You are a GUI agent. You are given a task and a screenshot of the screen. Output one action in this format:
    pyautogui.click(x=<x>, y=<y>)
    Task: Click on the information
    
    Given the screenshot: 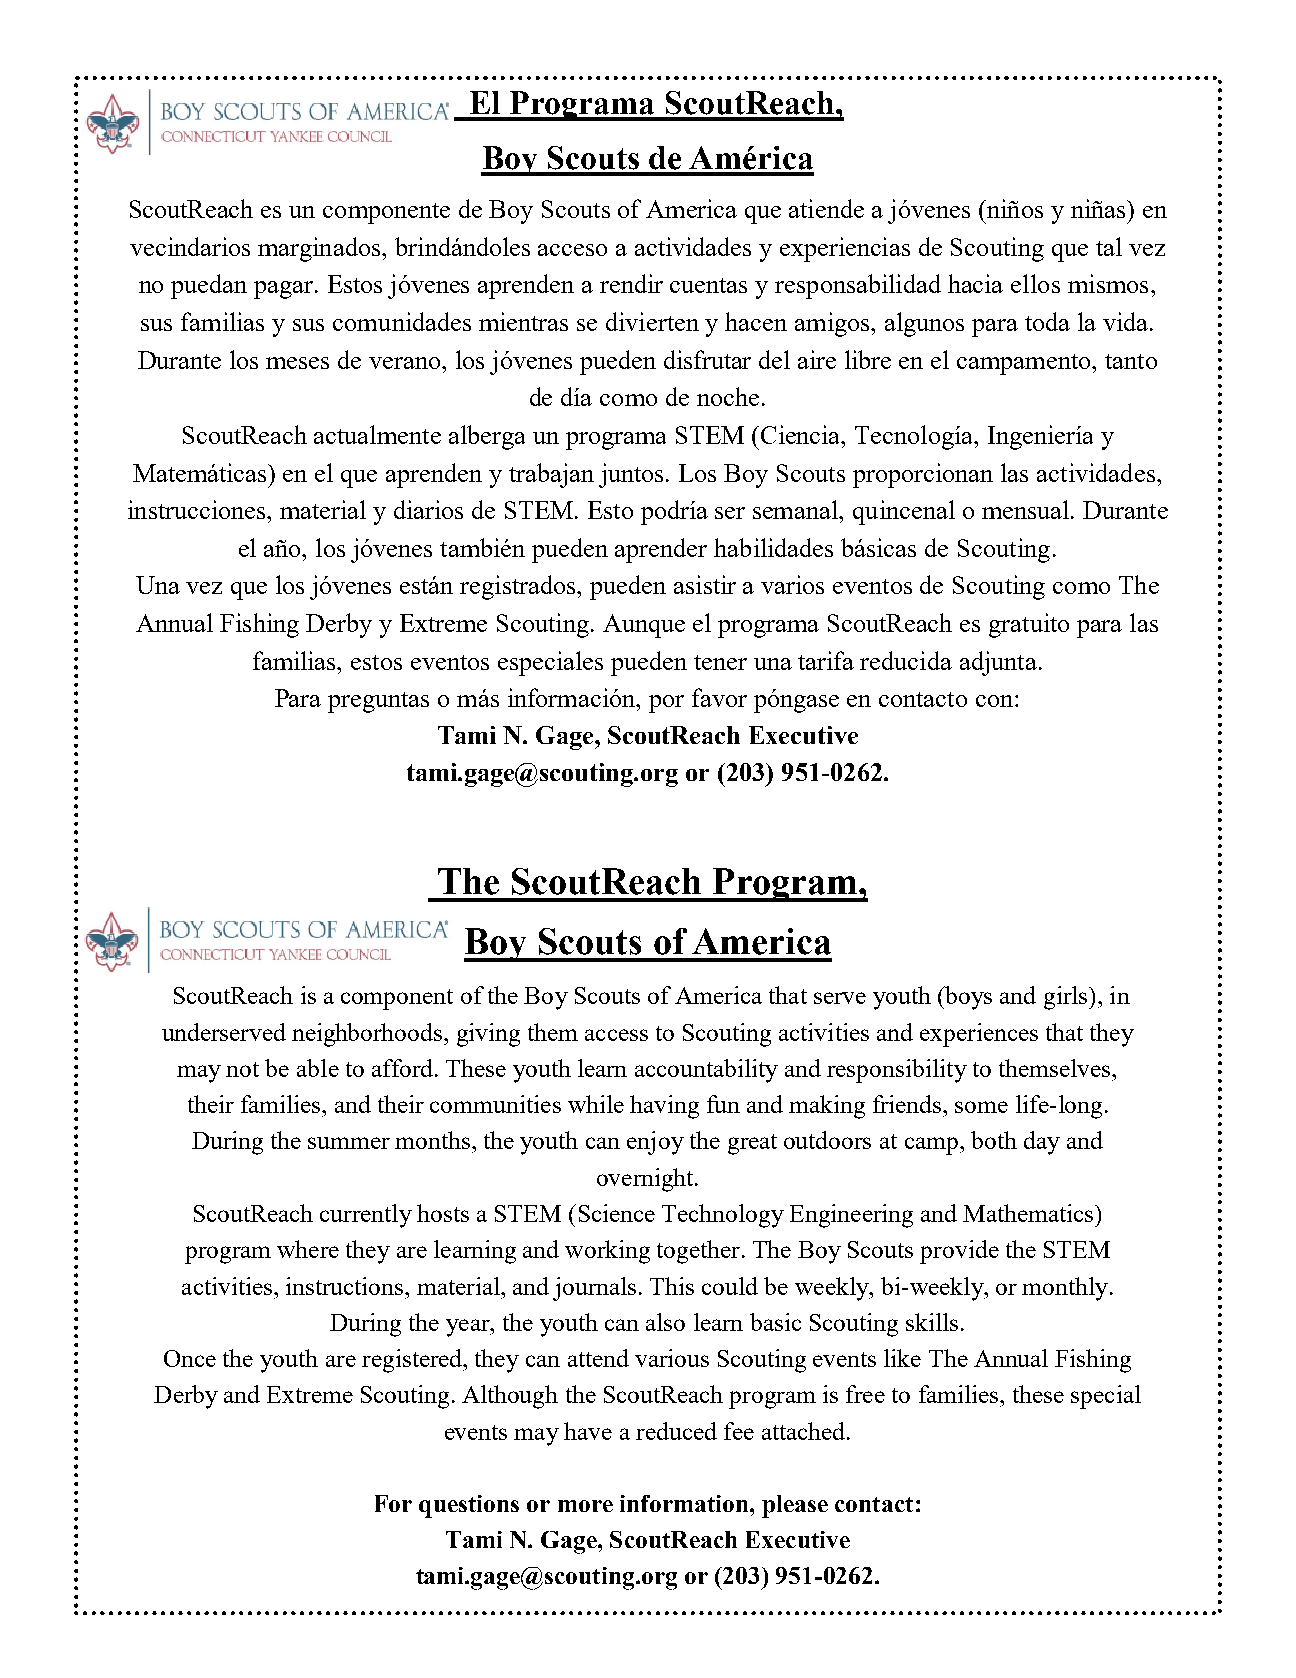 What is the action you would take?
    pyautogui.click(x=685, y=1503)
